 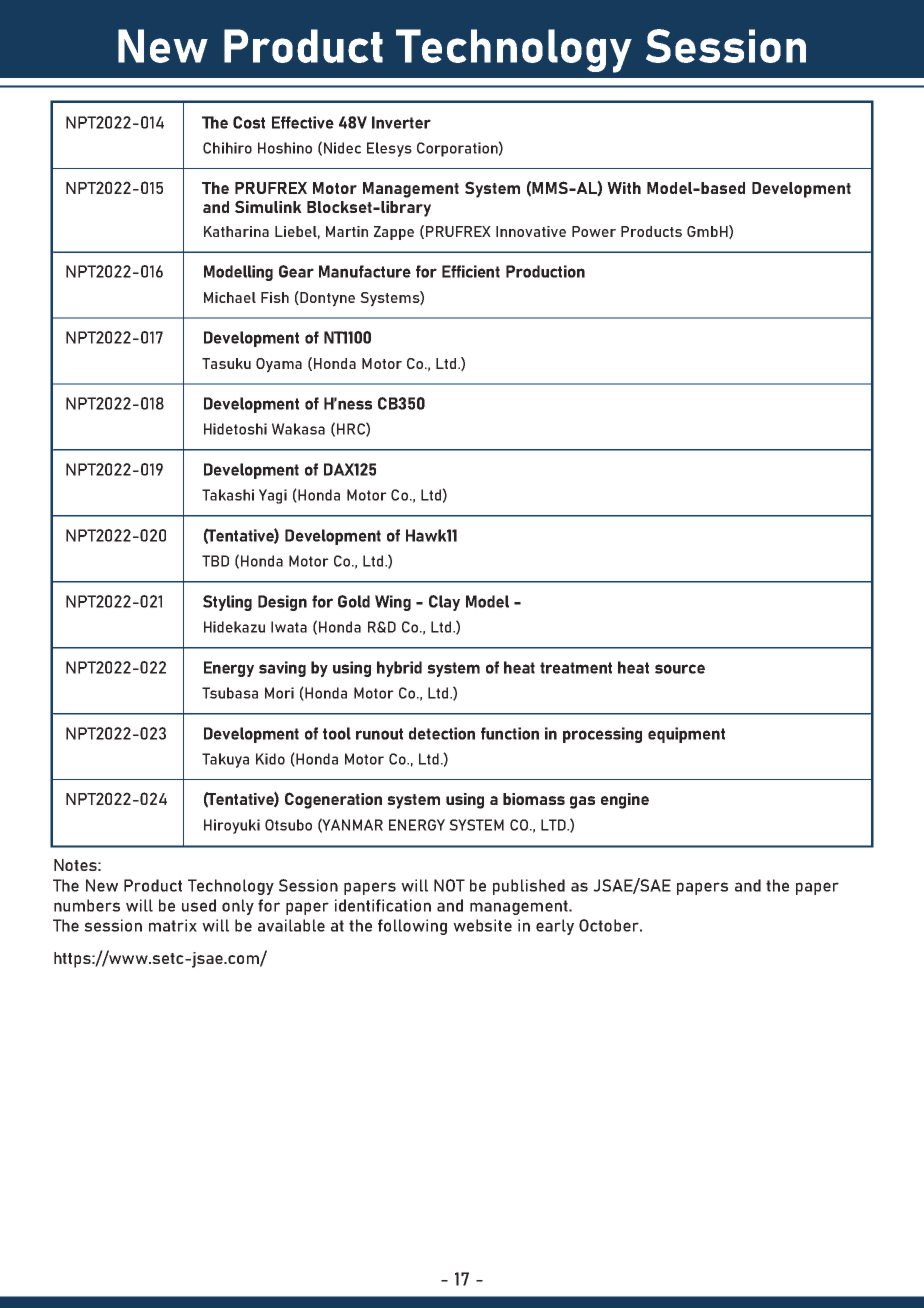 I want to click on matrix, so click(x=173, y=925).
